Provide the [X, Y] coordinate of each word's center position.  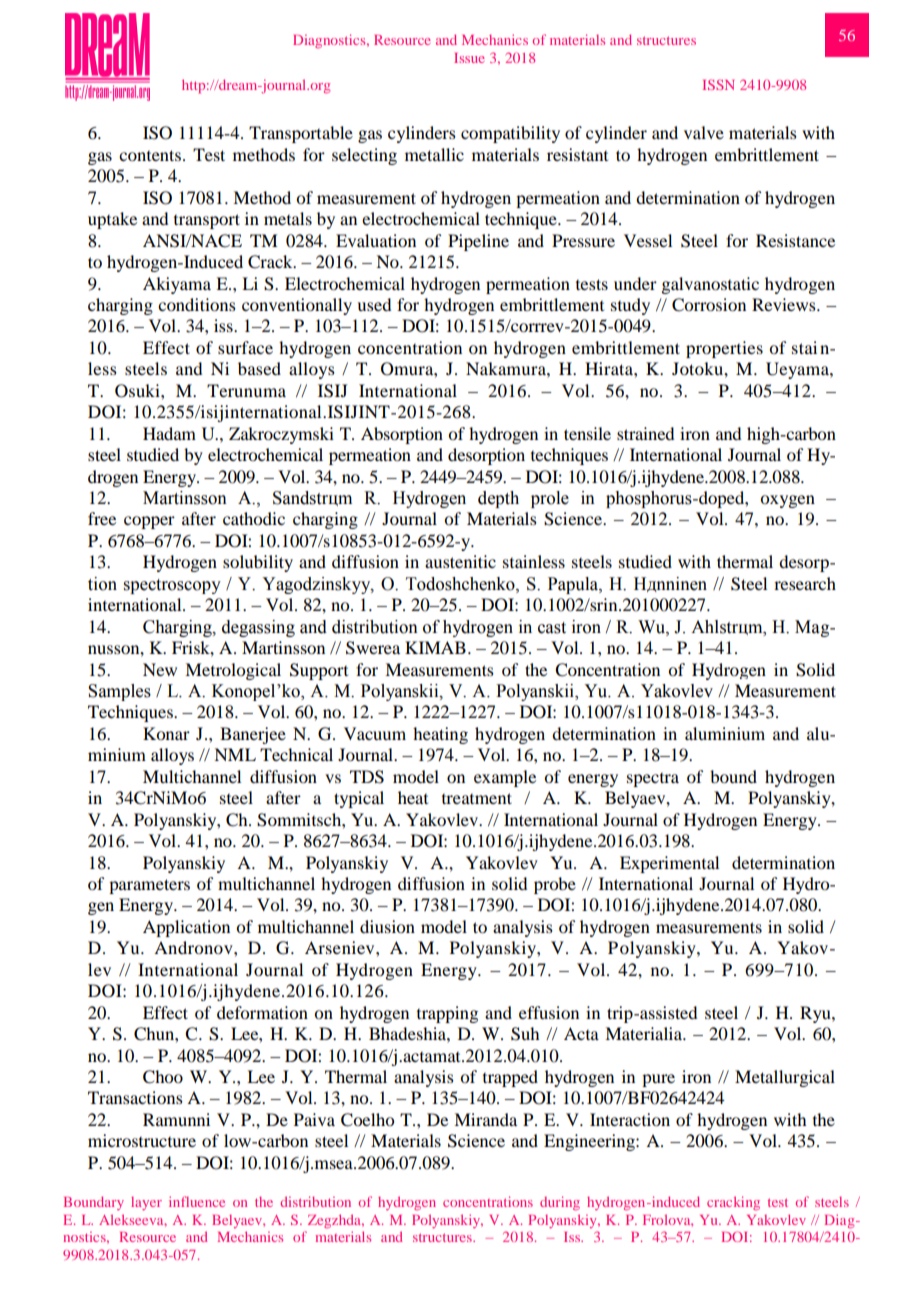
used [374, 304]
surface [245, 347]
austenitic [460, 561]
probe [555, 885]
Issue [469, 58]
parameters [149, 886]
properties [724, 349]
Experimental [669, 864]
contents [150, 155]
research [805, 583]
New [160, 669]
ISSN [718, 84]
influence [197, 1201]
